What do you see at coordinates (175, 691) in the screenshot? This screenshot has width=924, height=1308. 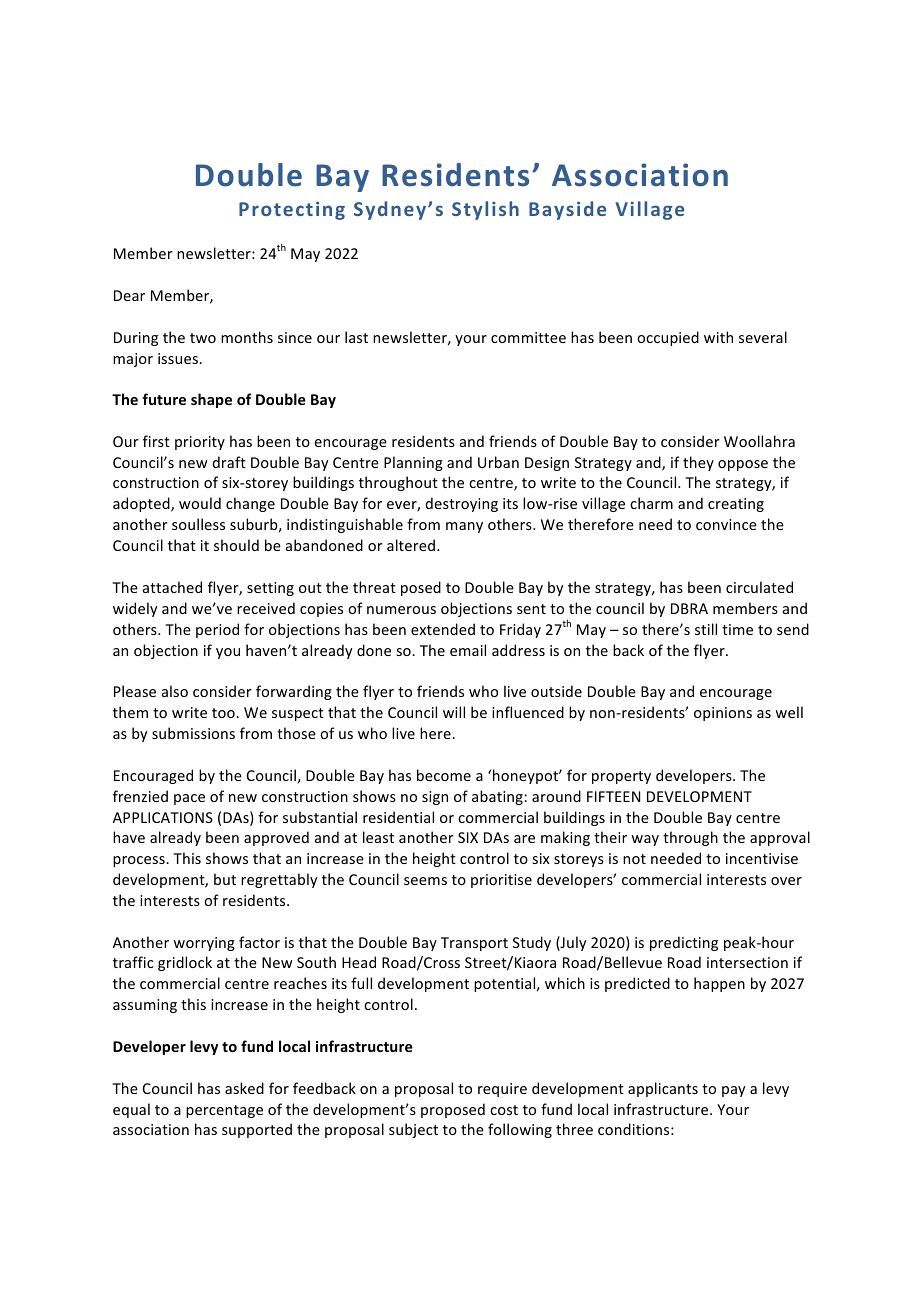 I see `also` at bounding box center [175, 691].
